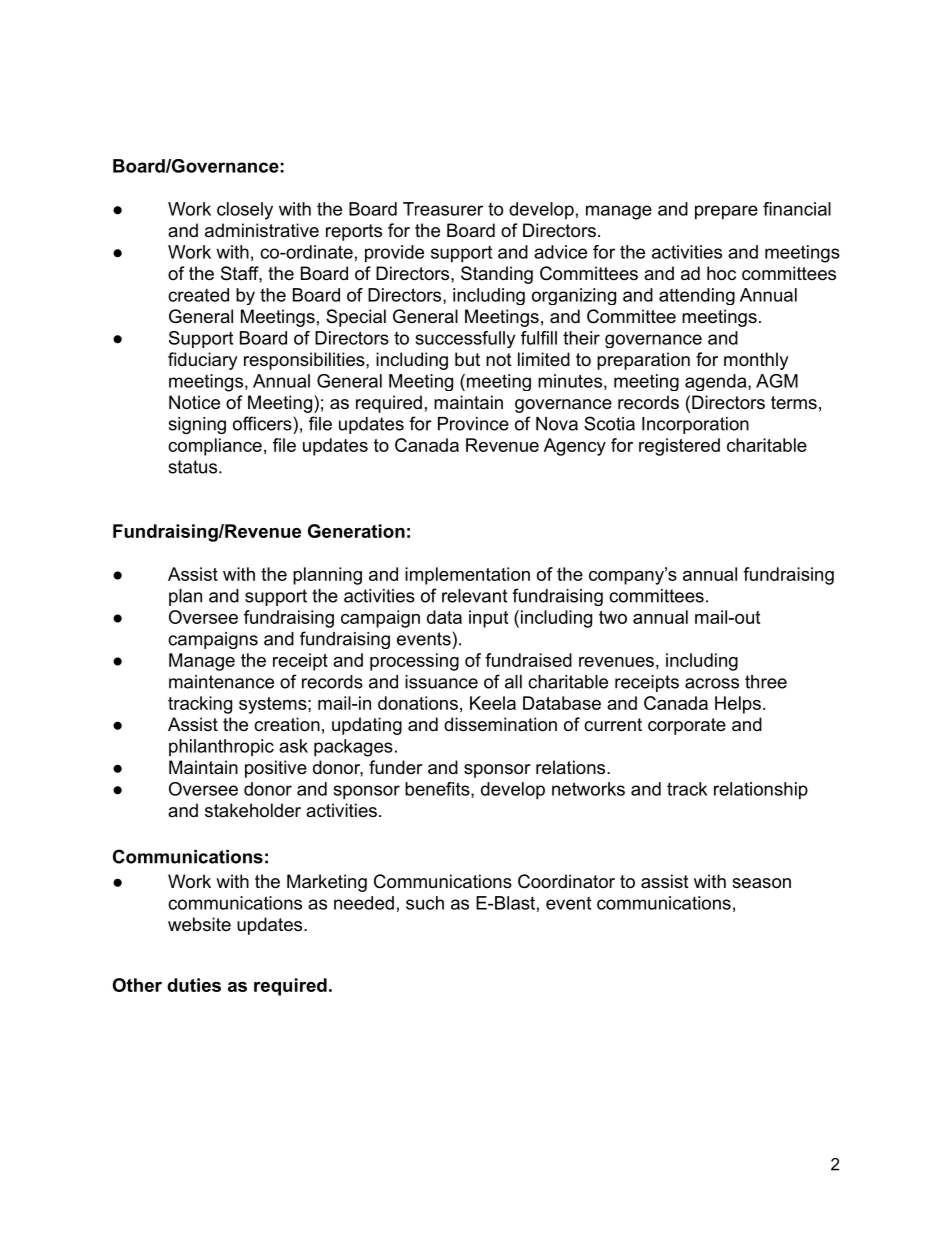 Image resolution: width=952 pixels, height=1233 pixels. I want to click on dissemination, so click(500, 724).
